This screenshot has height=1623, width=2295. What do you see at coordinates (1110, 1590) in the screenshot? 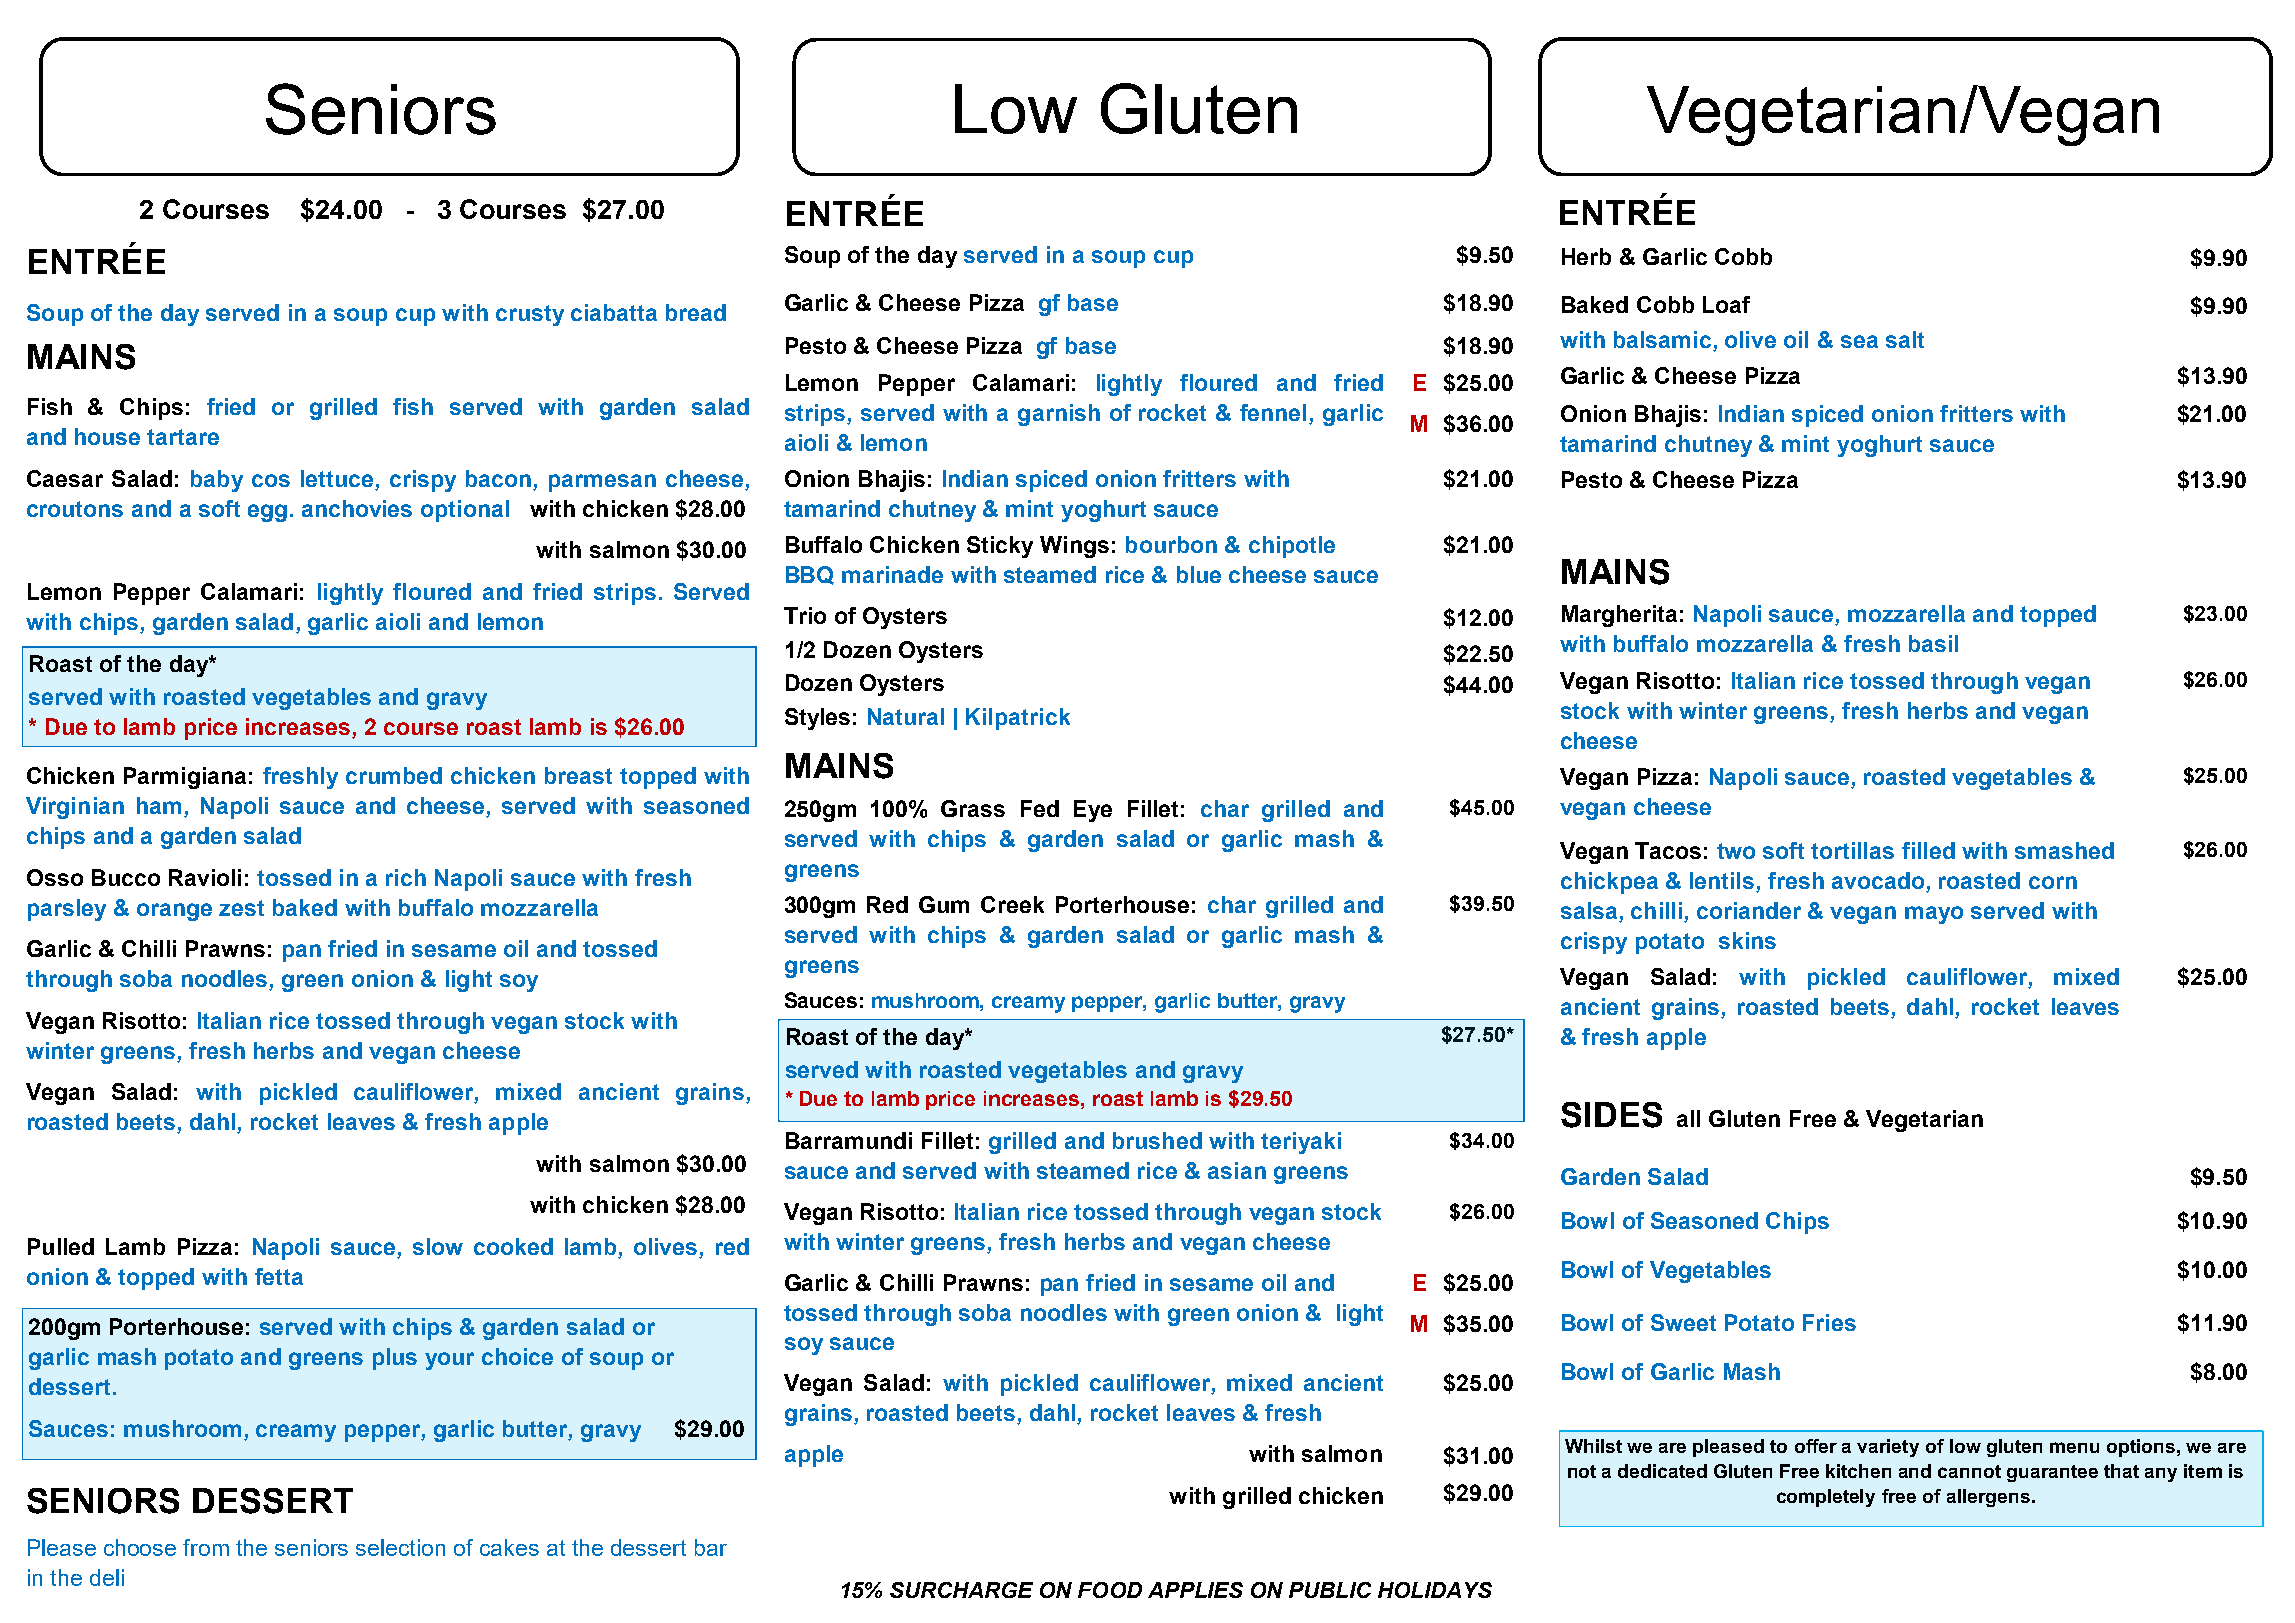
I see `FOOD` at bounding box center [1110, 1590].
